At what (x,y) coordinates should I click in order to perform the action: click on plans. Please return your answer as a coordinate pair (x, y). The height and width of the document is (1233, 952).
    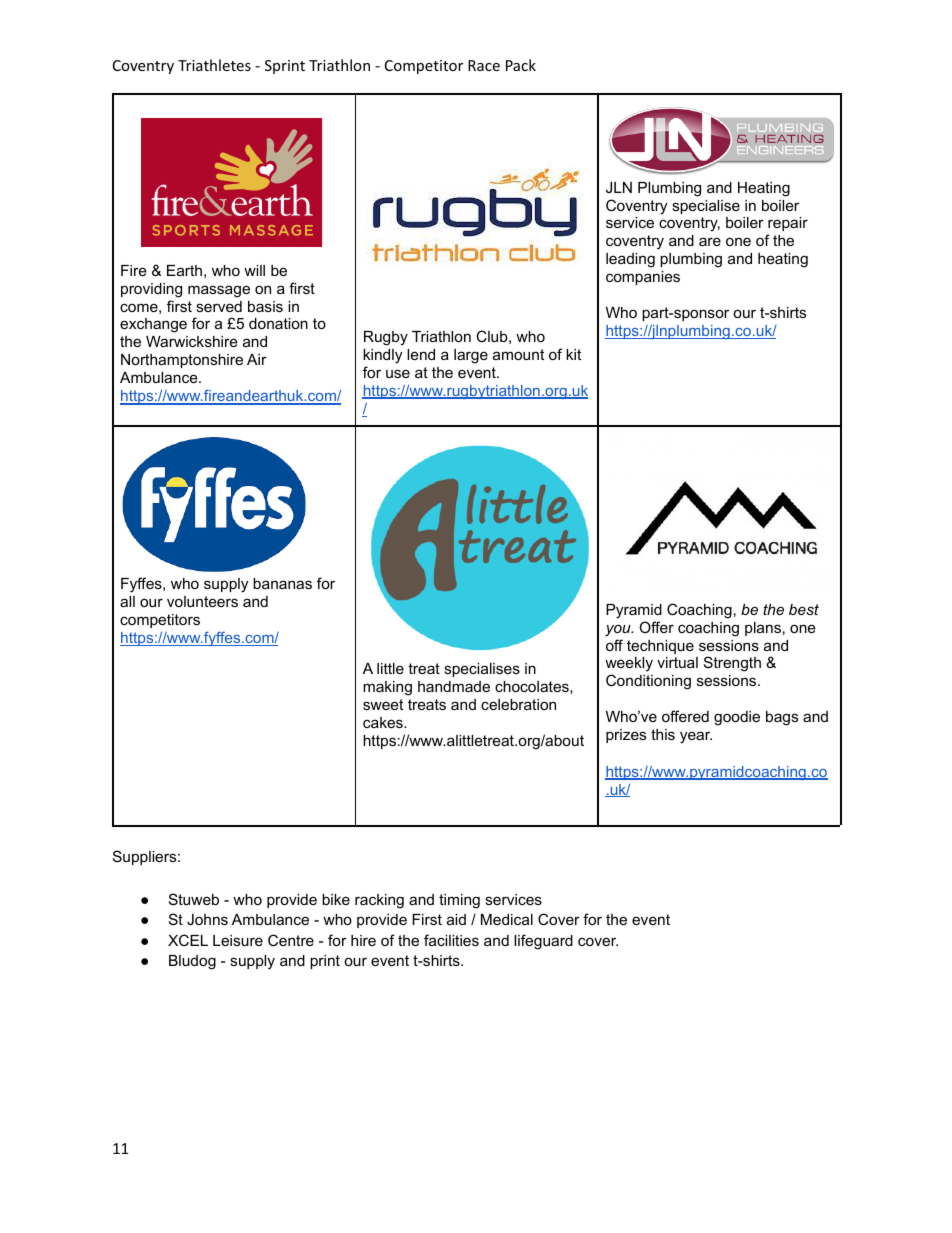
    Looking at the image, I should click on (763, 629).
